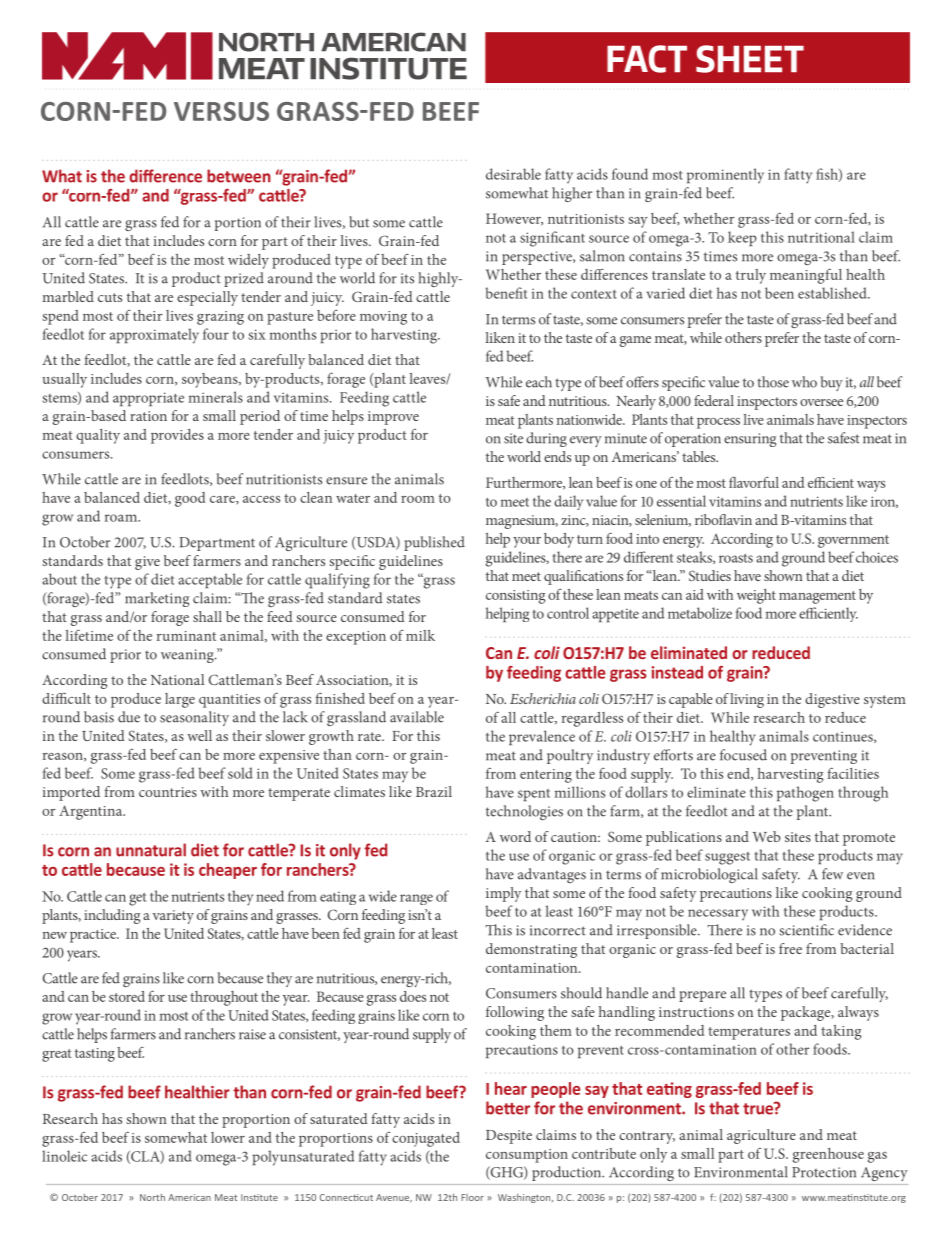 The height and width of the screenshot is (1233, 952). Describe the element at coordinates (420, 635) in the screenshot. I see `milk` at that location.
